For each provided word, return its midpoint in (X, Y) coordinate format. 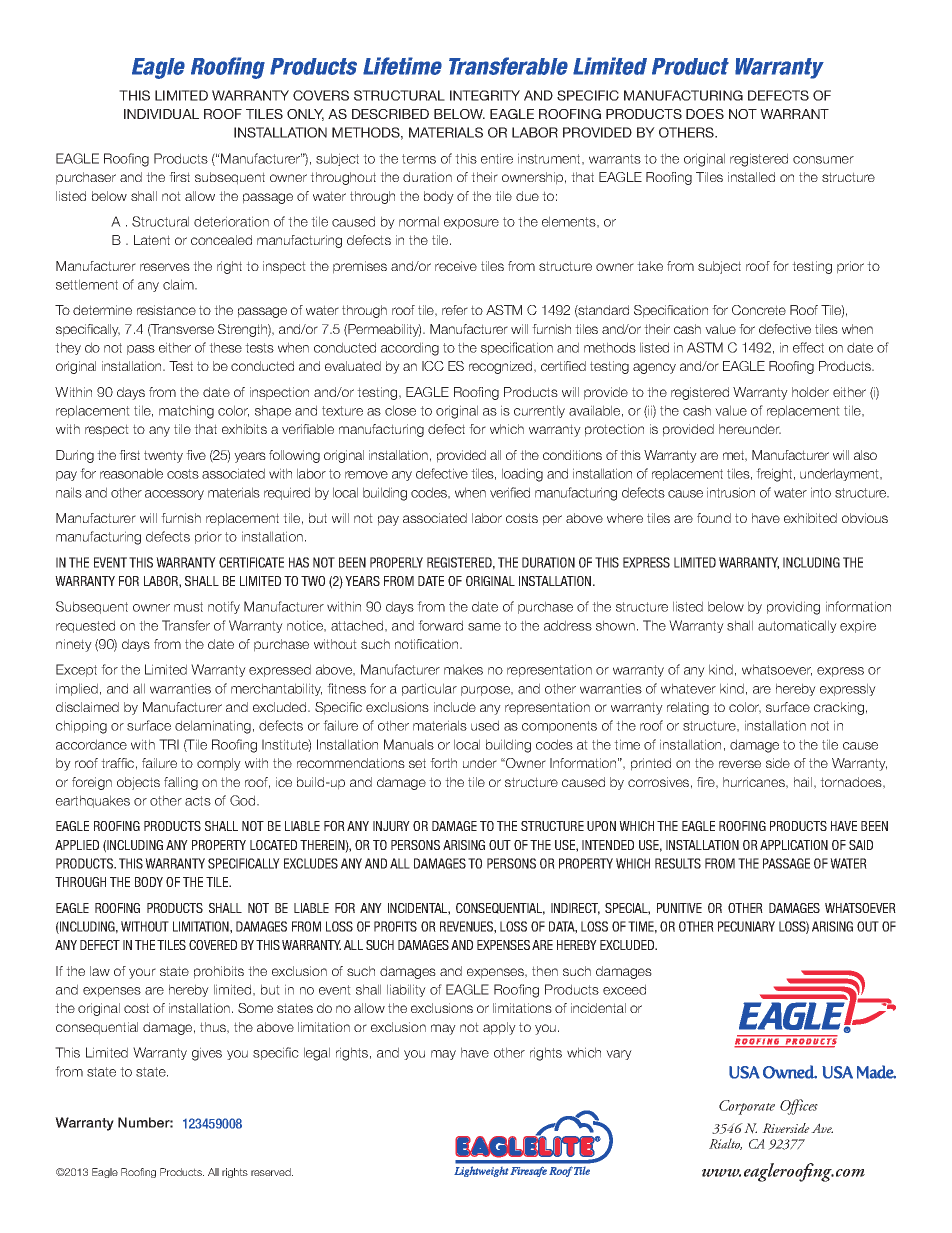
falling (181, 783)
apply (499, 1028)
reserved (272, 1172)
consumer (823, 160)
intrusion (731, 492)
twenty (163, 456)
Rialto (725, 1144)
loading (522, 475)
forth (443, 763)
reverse (740, 764)
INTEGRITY (485, 95)
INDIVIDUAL (161, 114)
